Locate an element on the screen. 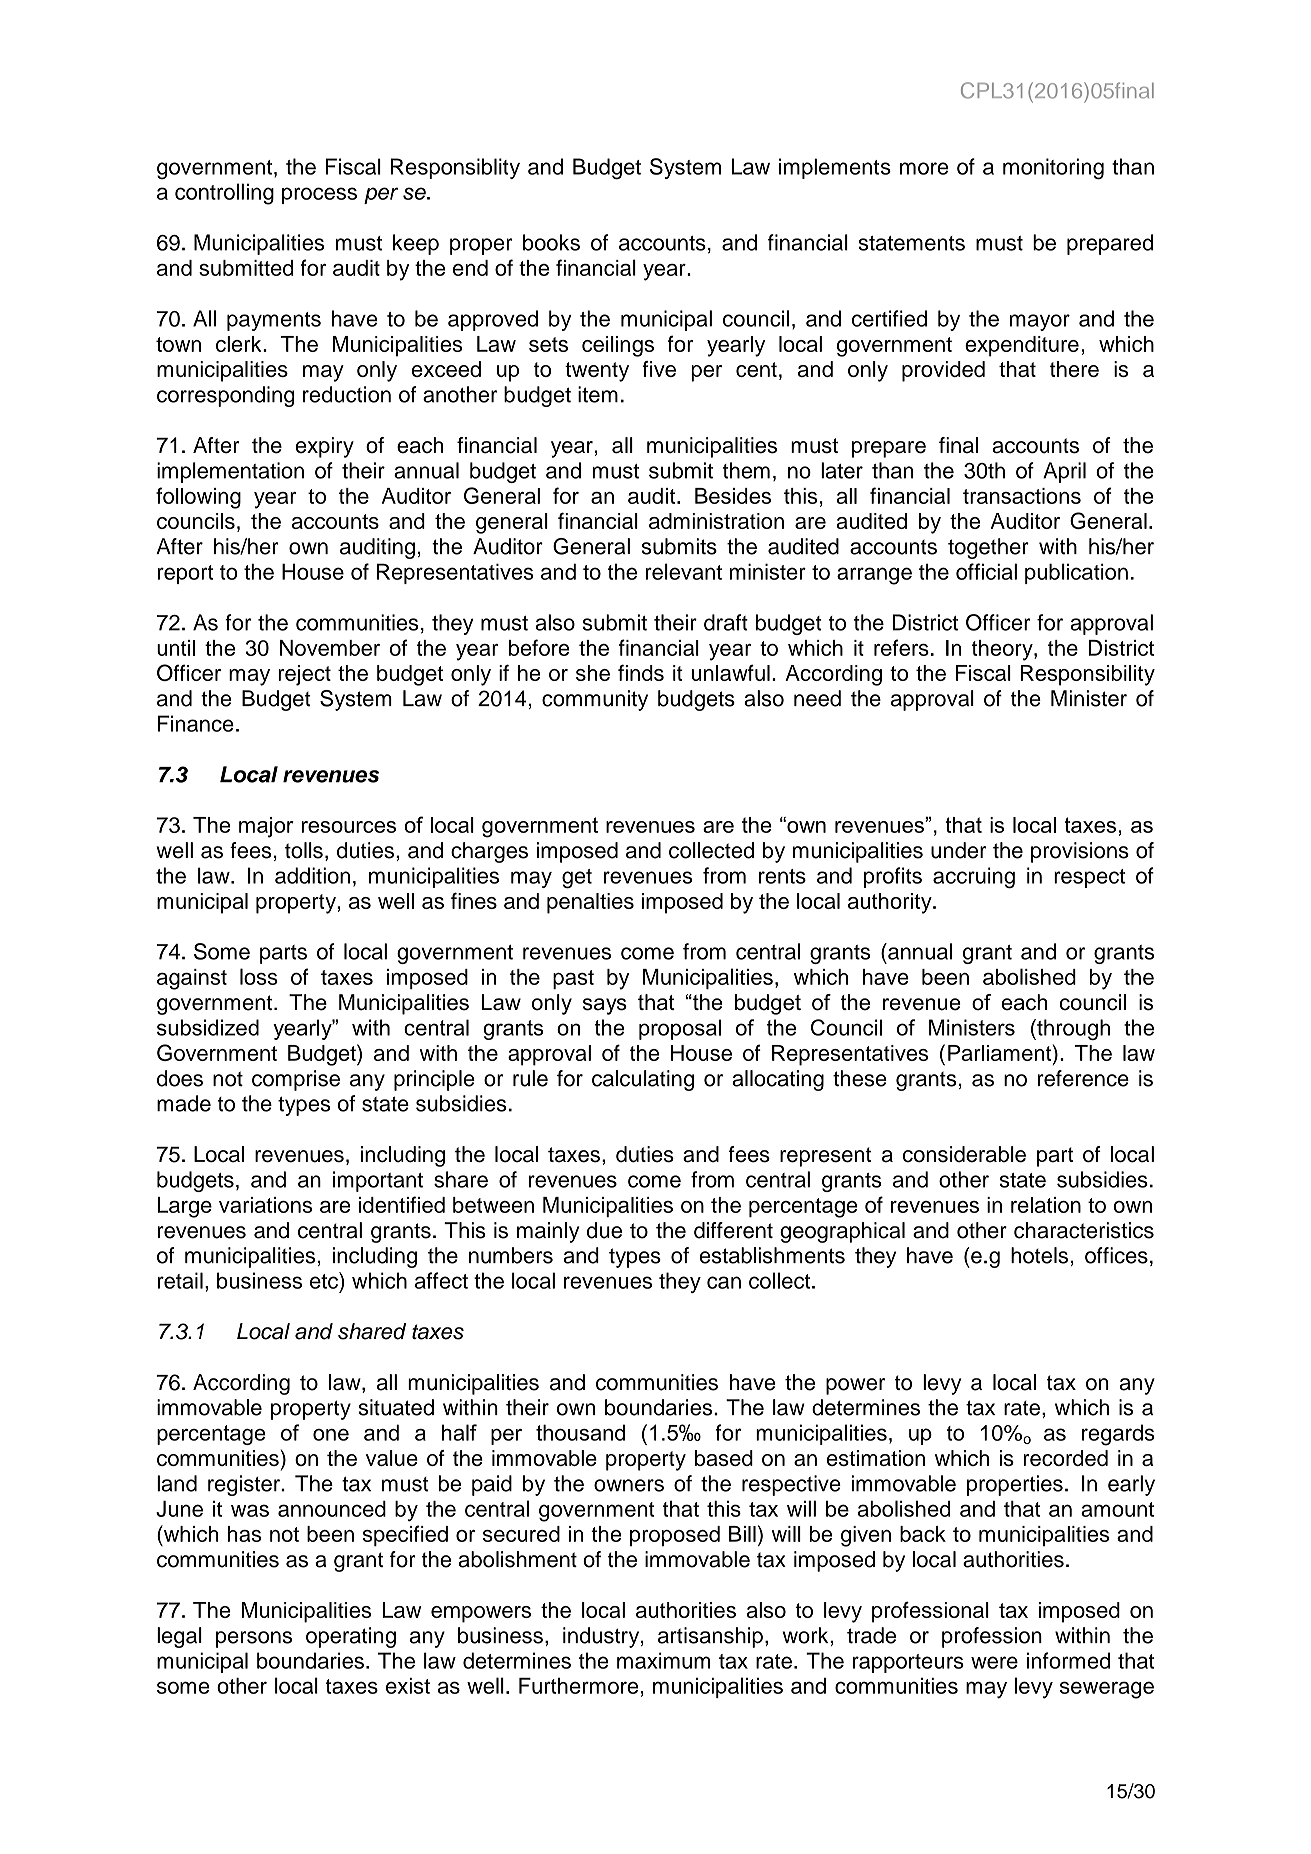  penalties is located at coordinates (590, 903).
